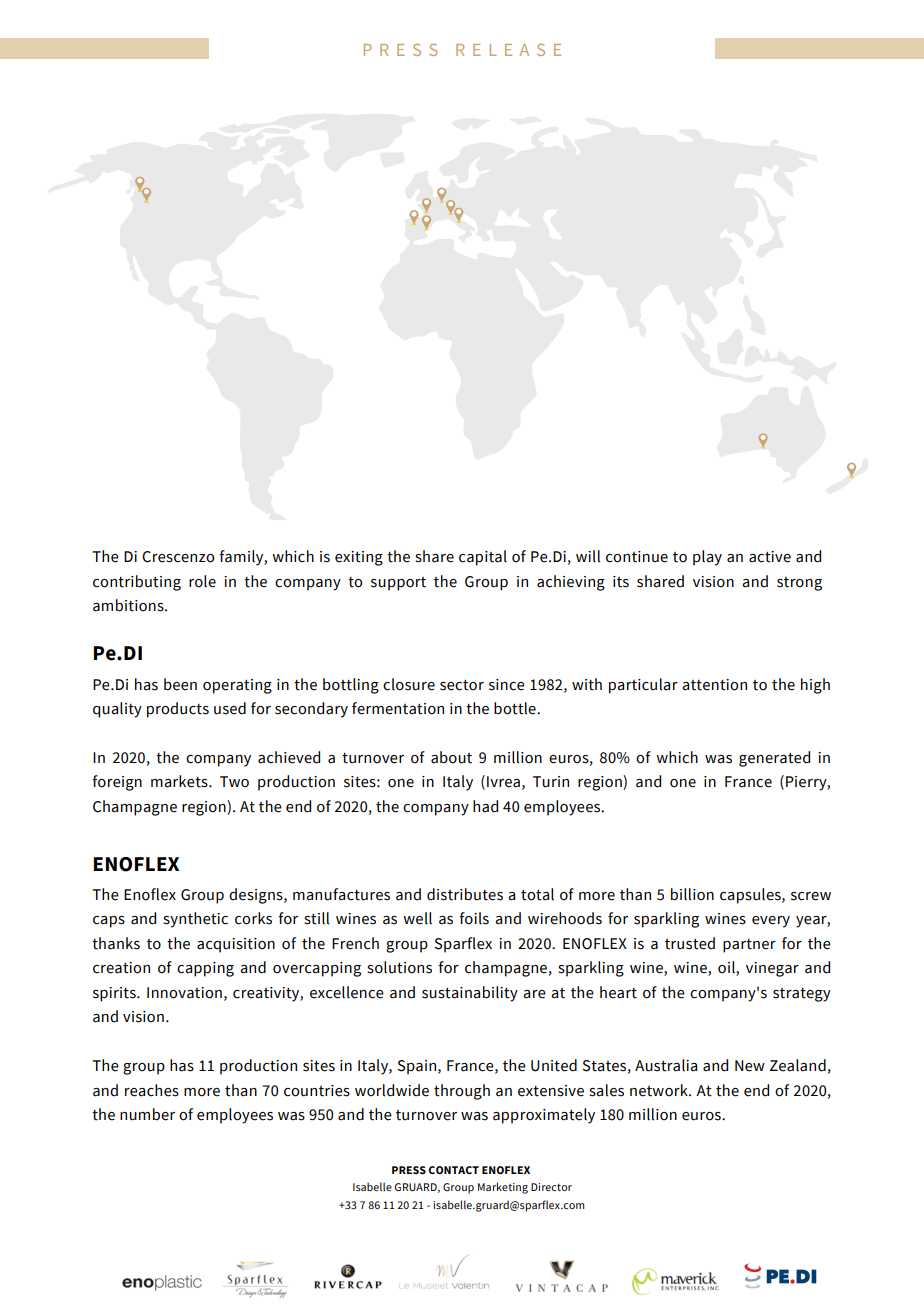 This page has height=1308, width=924. Describe the element at coordinates (152, 1090) in the page. I see `reaches` at that location.
